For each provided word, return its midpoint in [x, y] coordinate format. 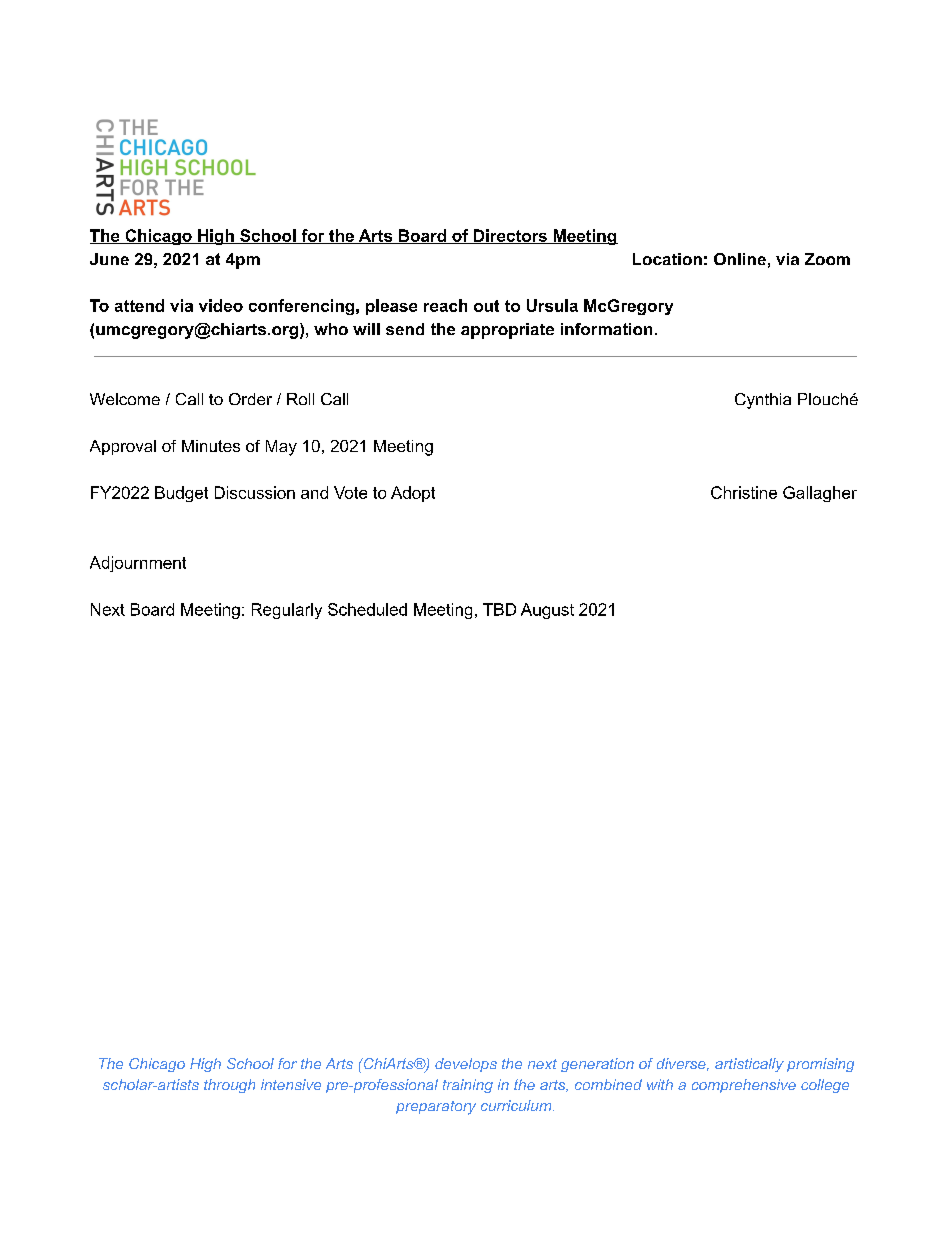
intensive [291, 1084]
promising [820, 1065]
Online [740, 259]
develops [466, 1065]
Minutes [211, 446]
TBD [499, 609]
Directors [510, 236]
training [468, 1086]
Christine [744, 492]
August [547, 611]
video [221, 305]
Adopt [413, 494]
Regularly [287, 611]
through [229, 1086]
